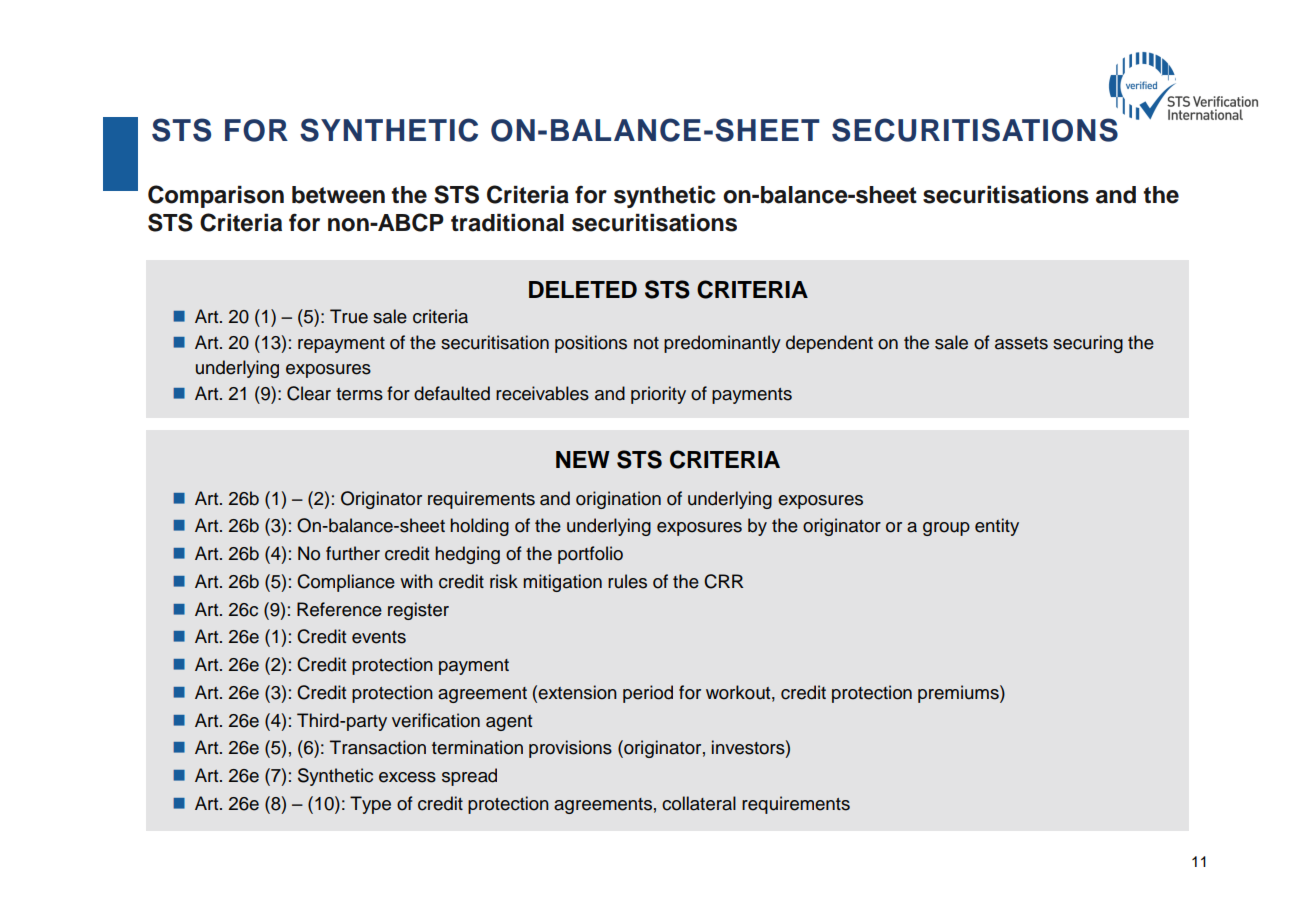 This image has width=1316, height=911. Describe the element at coordinates (338, 195) in the image. I see `between` at that location.
